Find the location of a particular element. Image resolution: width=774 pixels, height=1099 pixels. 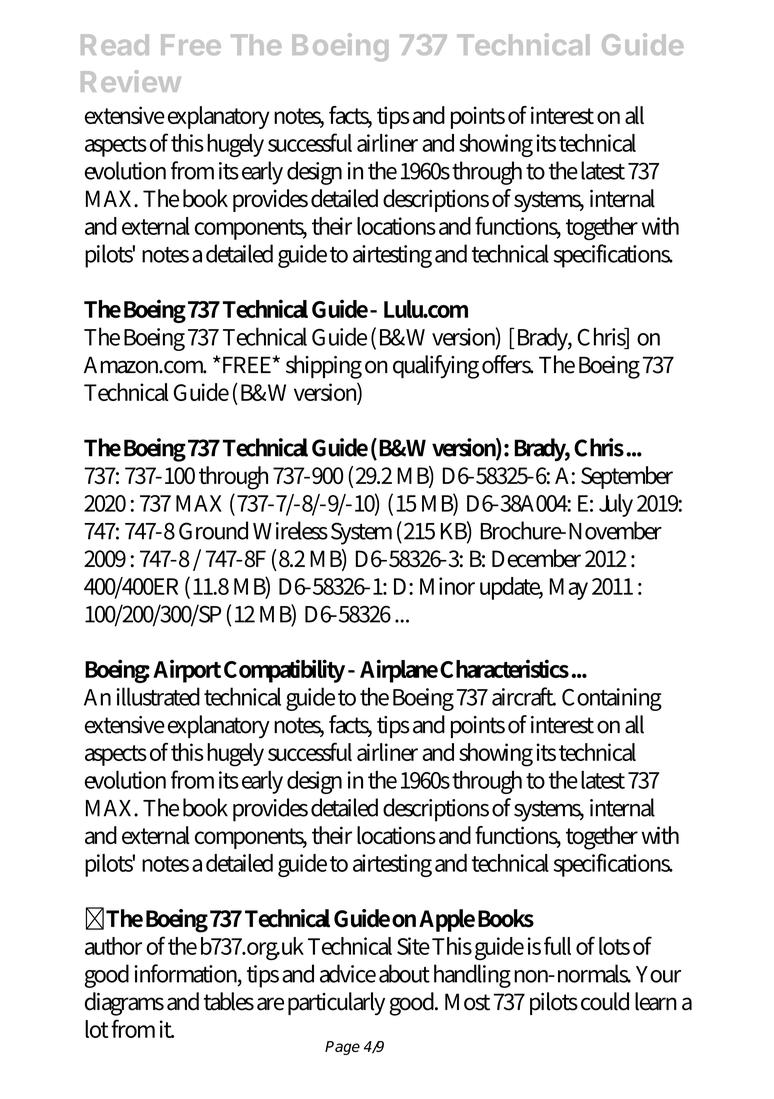

Minor is located at coordinates (447, 586).
